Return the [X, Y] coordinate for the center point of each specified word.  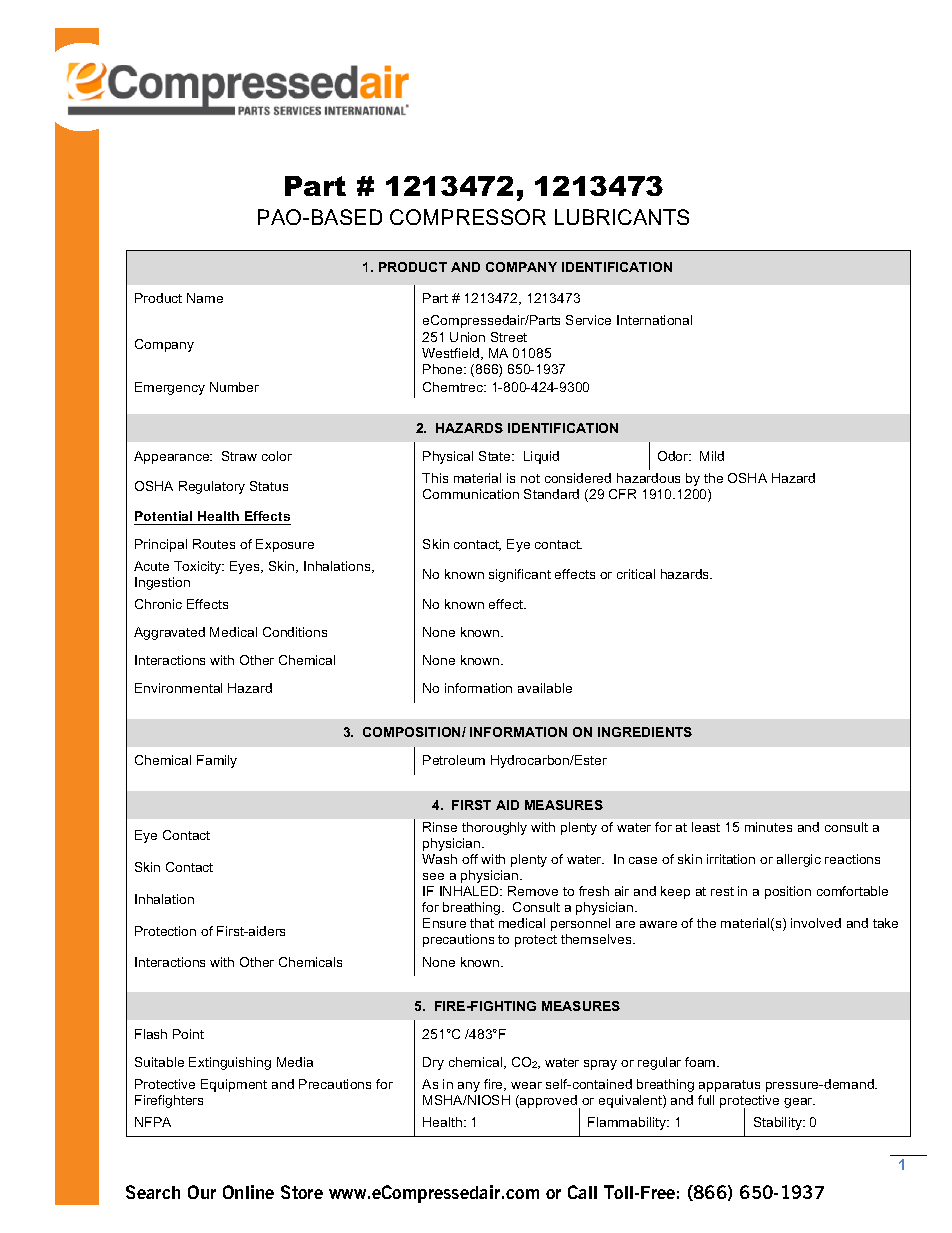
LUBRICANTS [622, 217]
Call [582, 1192]
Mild [712, 456]
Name [205, 298]
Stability [779, 1123]
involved [816, 923]
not [530, 478]
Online [248, 1192]
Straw [239, 456]
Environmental [178, 688]
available [545, 688]
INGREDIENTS [645, 732]
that [482, 923]
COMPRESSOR [468, 217]
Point [188, 1034]
